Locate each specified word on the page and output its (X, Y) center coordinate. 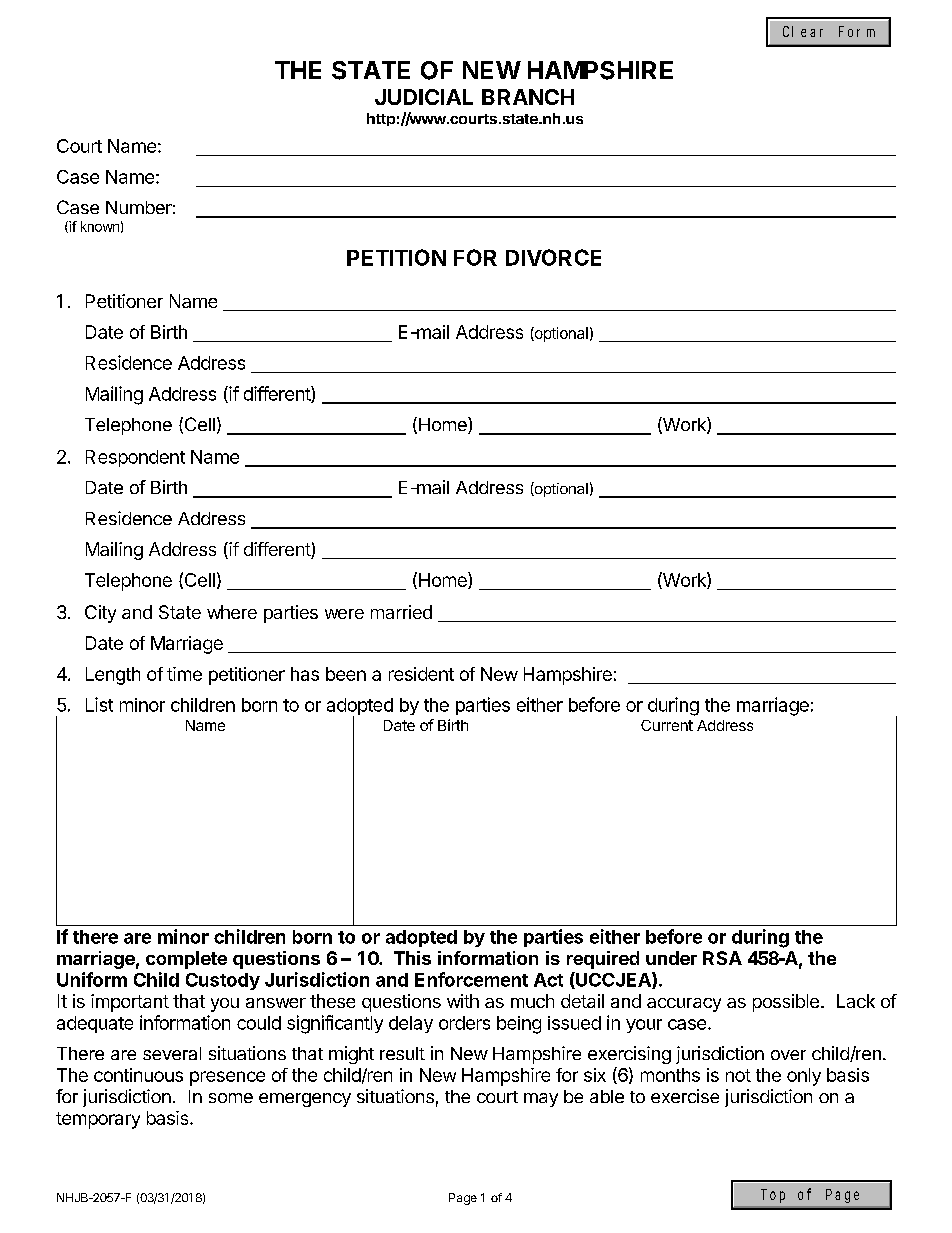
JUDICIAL (424, 97)
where (232, 612)
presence (227, 1078)
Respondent (135, 458)
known (100, 226)
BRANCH (528, 97)
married (401, 612)
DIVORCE (553, 257)
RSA (722, 958)
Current (667, 725)
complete (186, 960)
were (344, 614)
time (184, 674)
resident (421, 674)
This (412, 958)
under (671, 958)
